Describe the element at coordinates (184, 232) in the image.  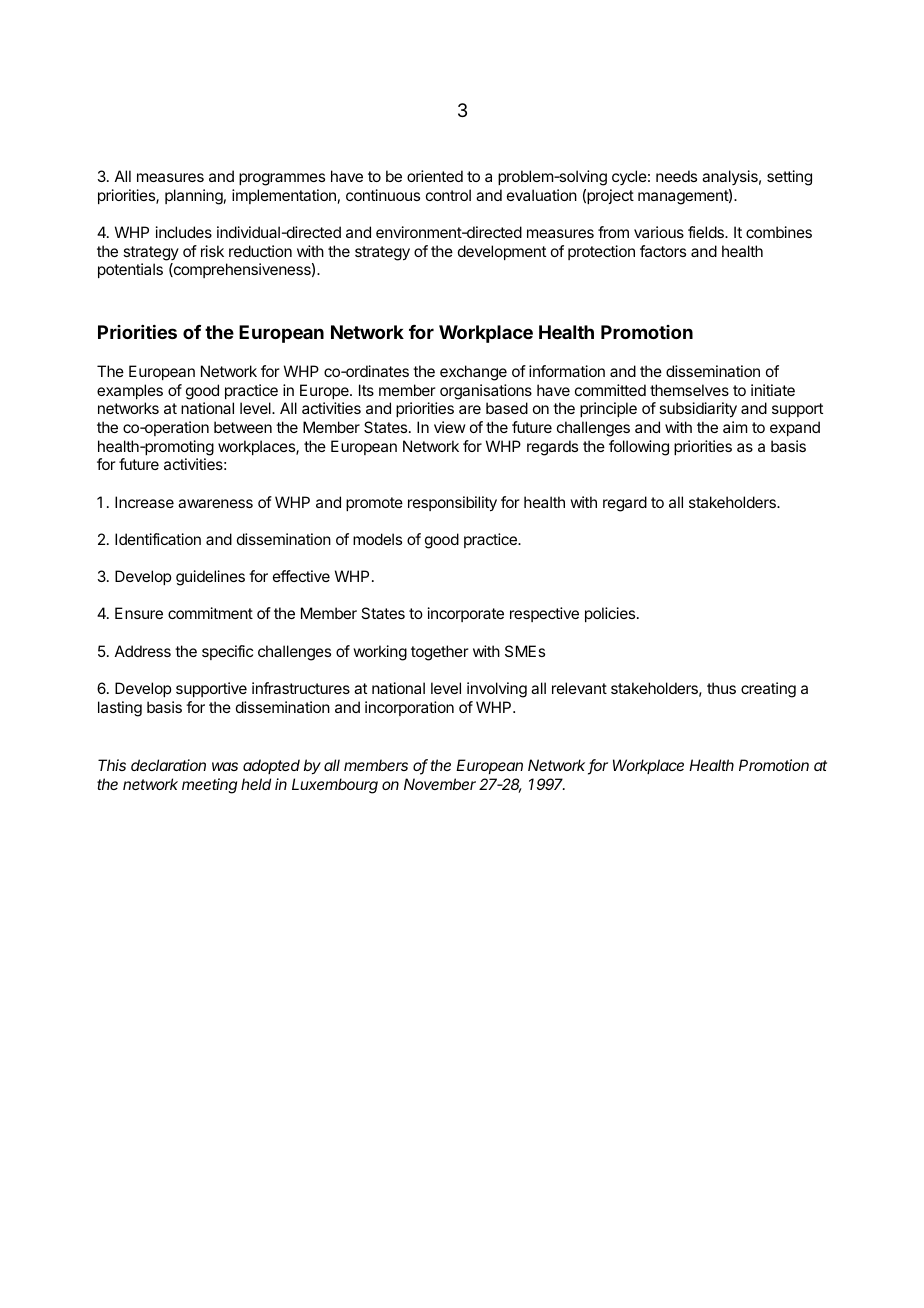
I see `includes` at that location.
